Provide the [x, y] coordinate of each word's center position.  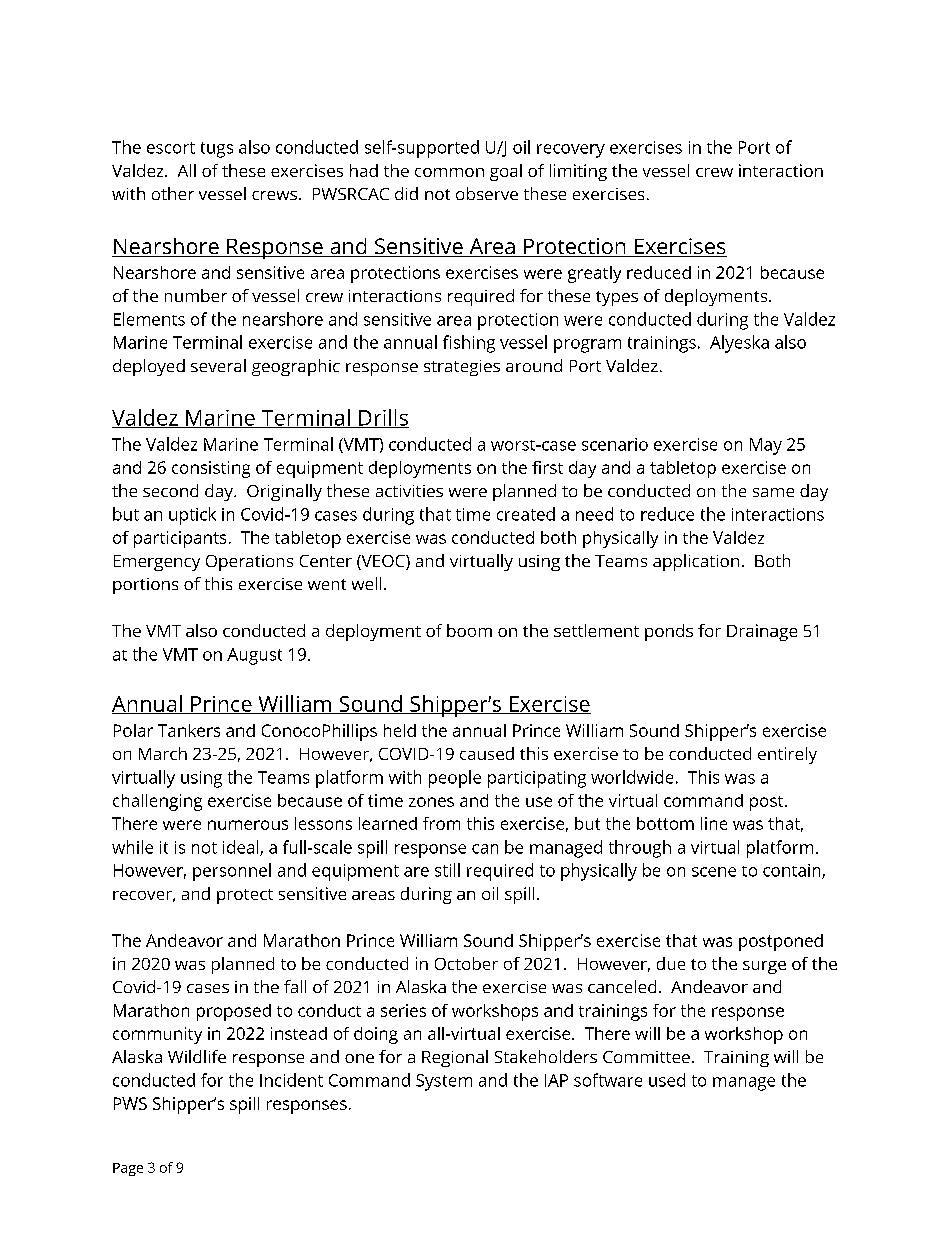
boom [469, 630]
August [254, 656]
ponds [669, 632]
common [449, 172]
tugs [217, 150]
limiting [578, 172]
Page [128, 1169]
